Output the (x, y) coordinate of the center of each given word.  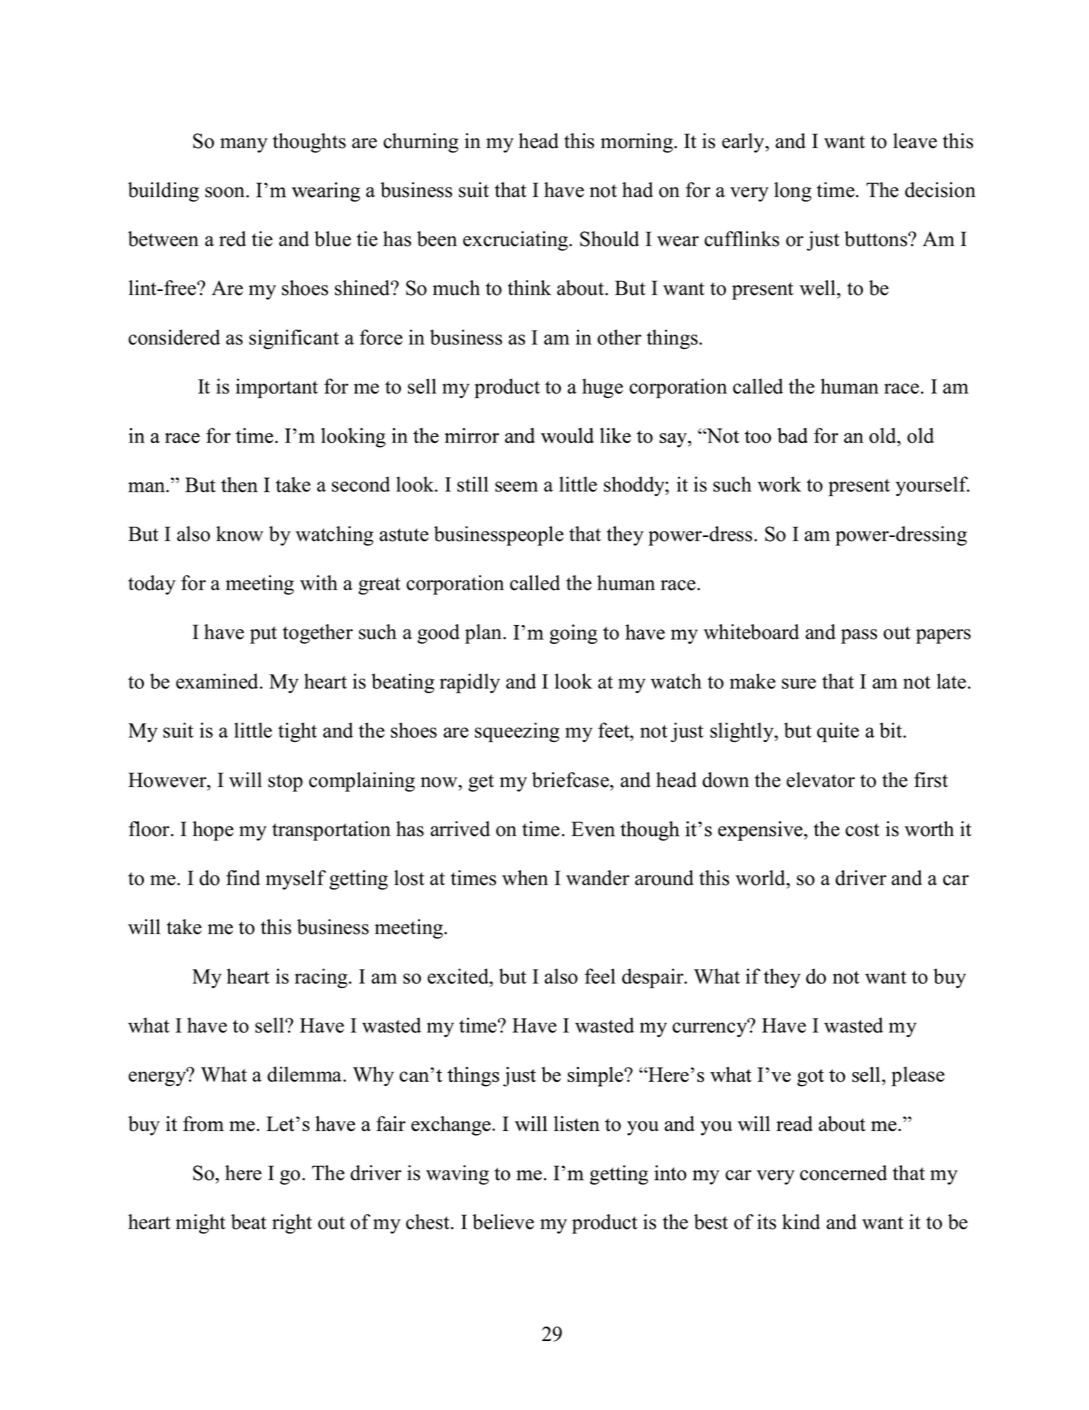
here (243, 1173)
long (793, 192)
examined (218, 681)
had (637, 190)
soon (226, 192)
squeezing (517, 732)
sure (799, 683)
